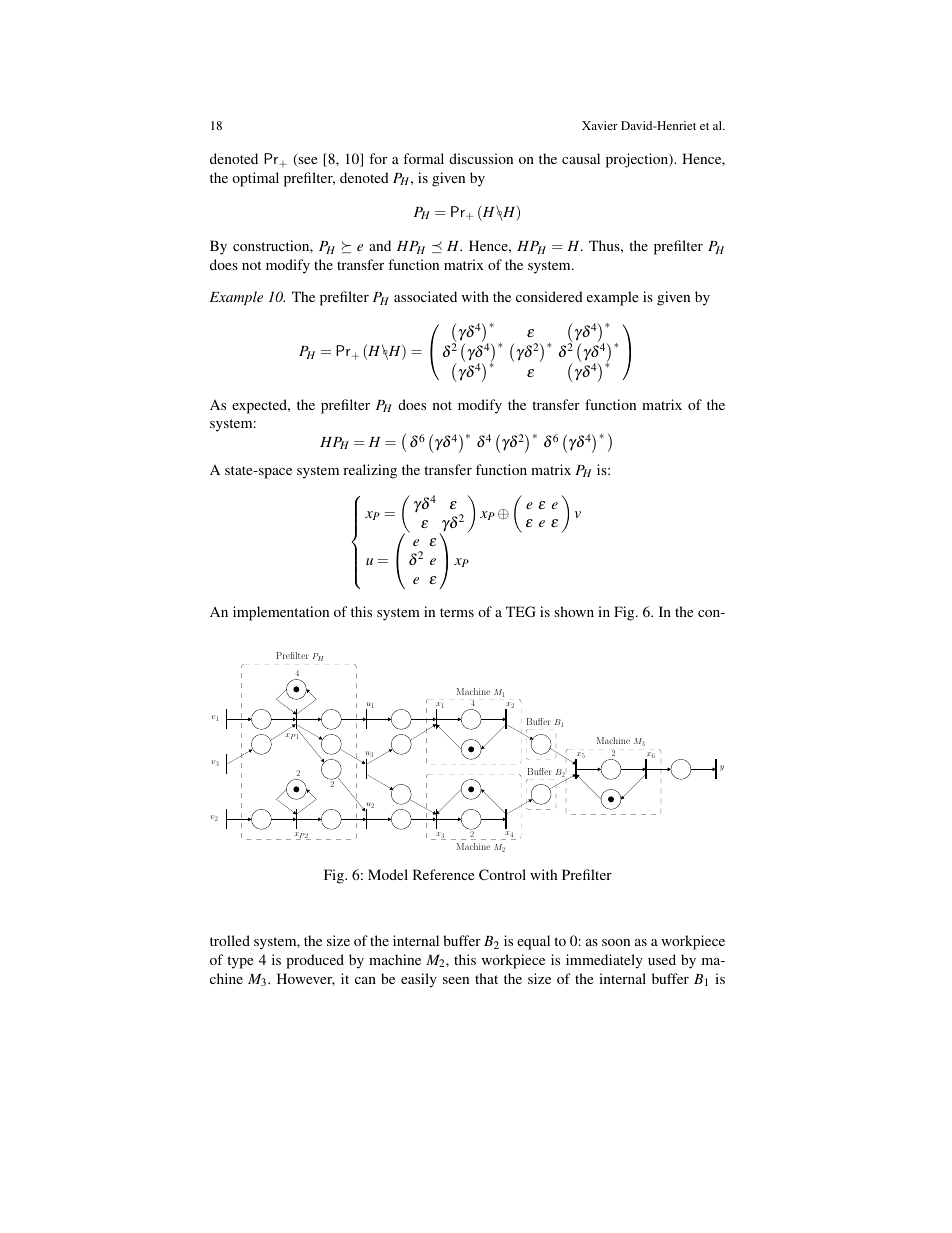  What do you see at coordinates (604, 961) in the screenshot?
I see `immediately` at bounding box center [604, 961].
